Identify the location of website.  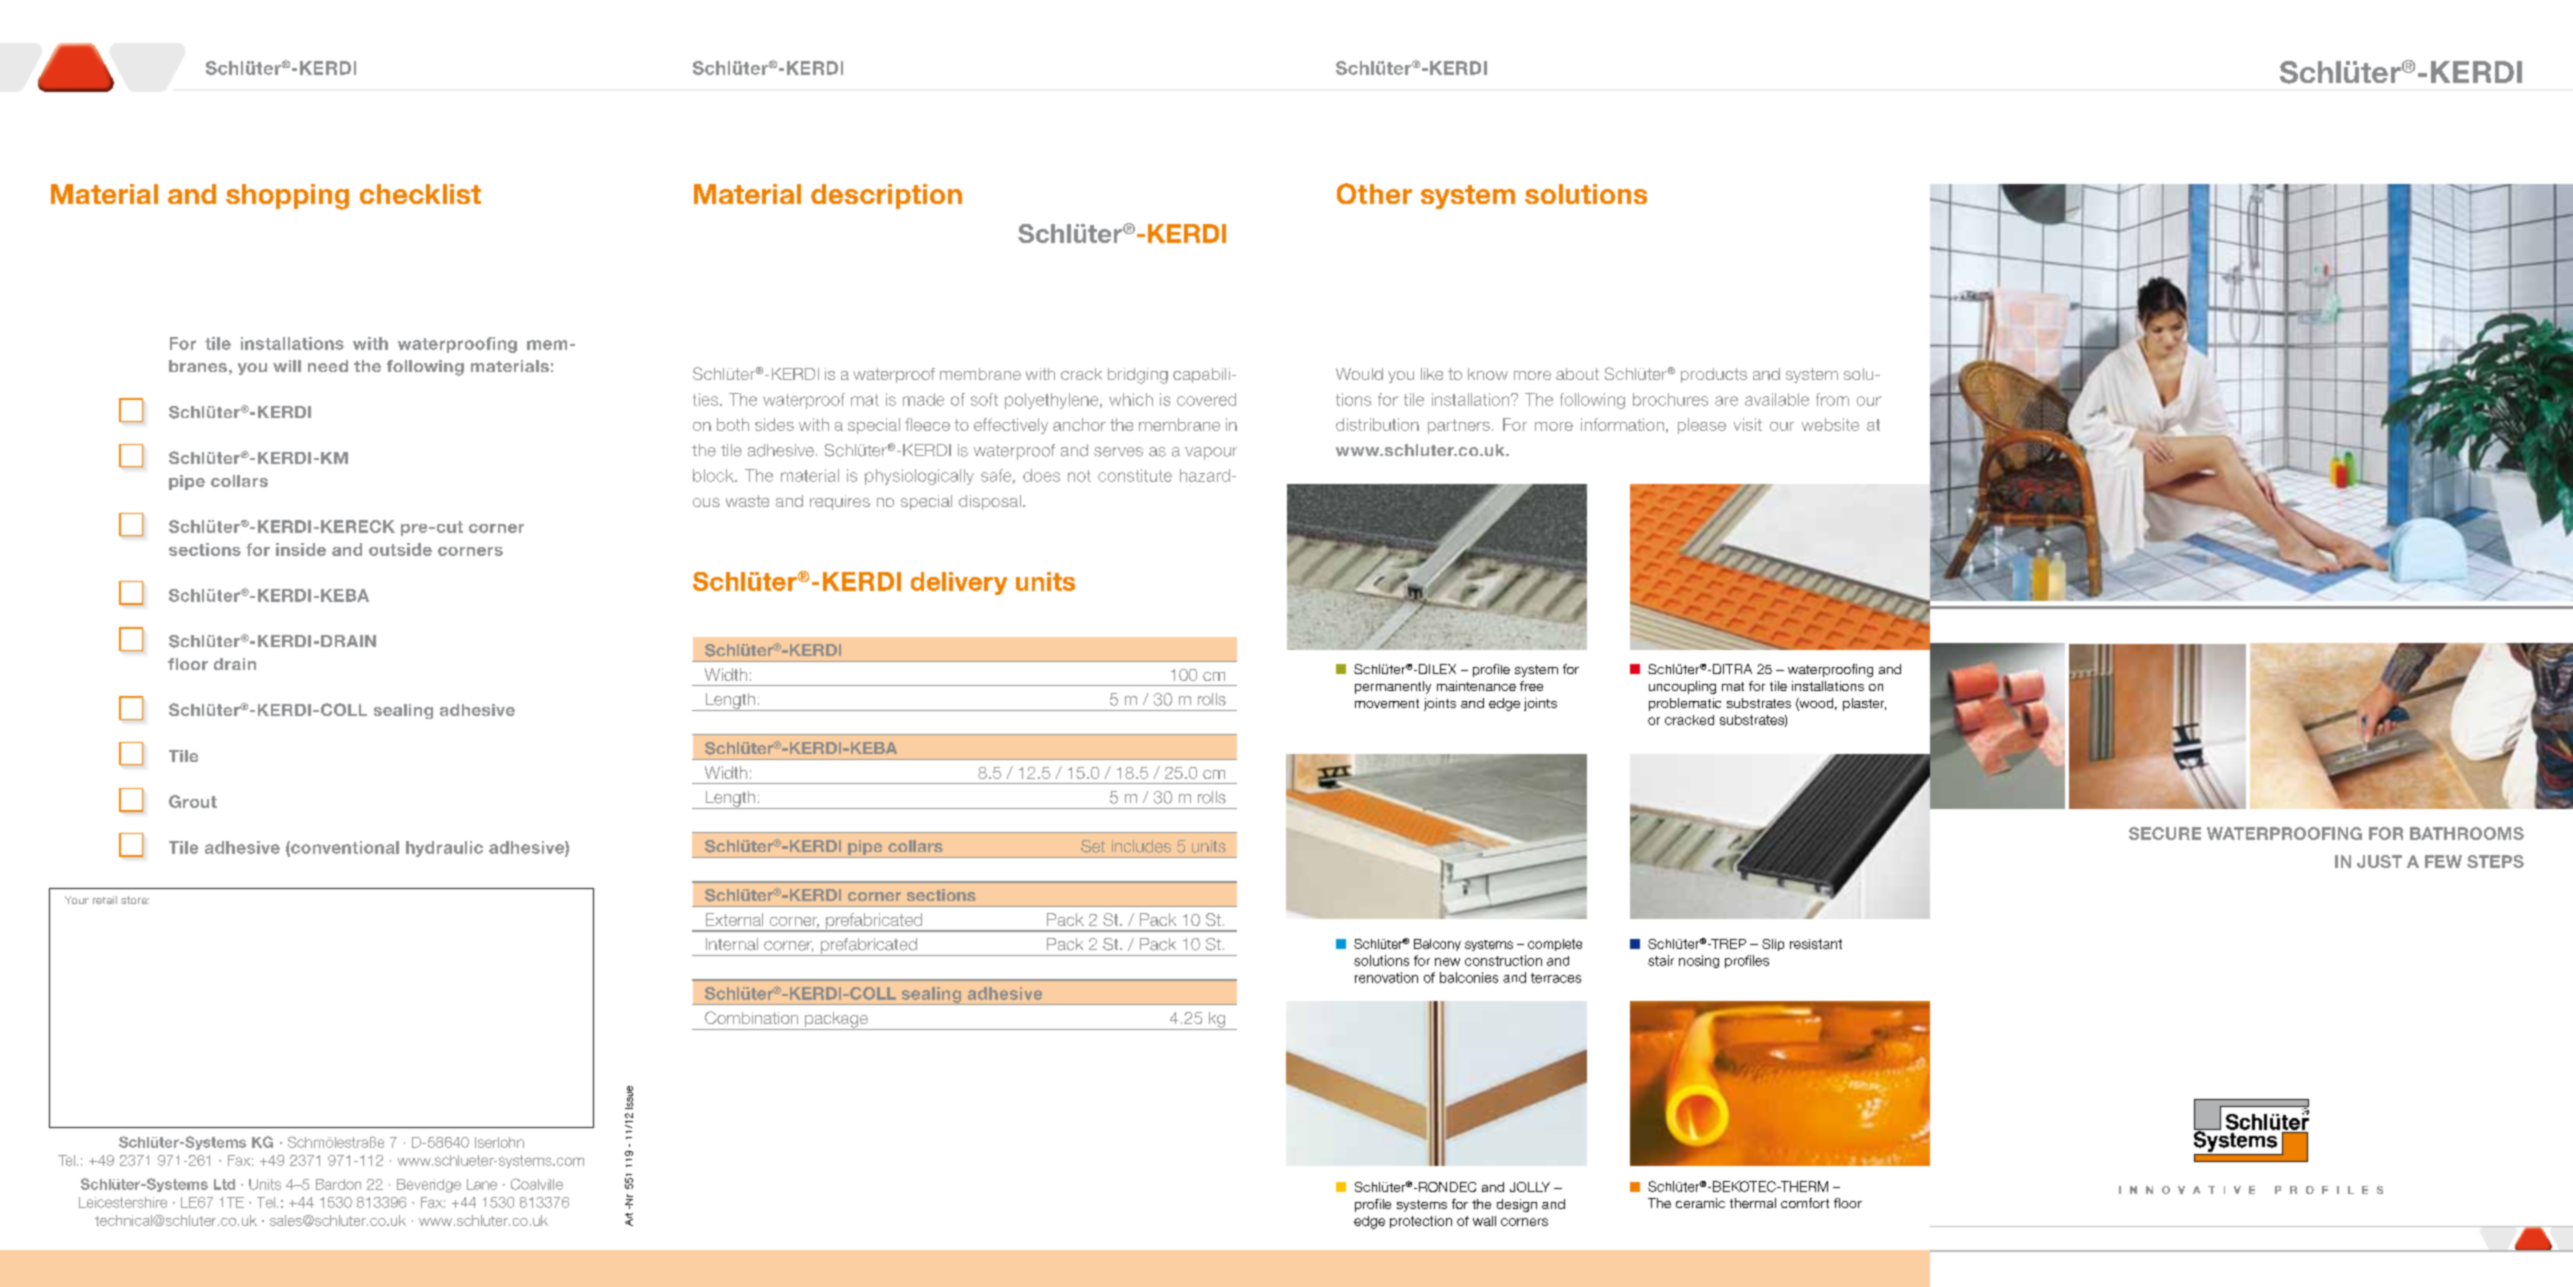
(1830, 424).
